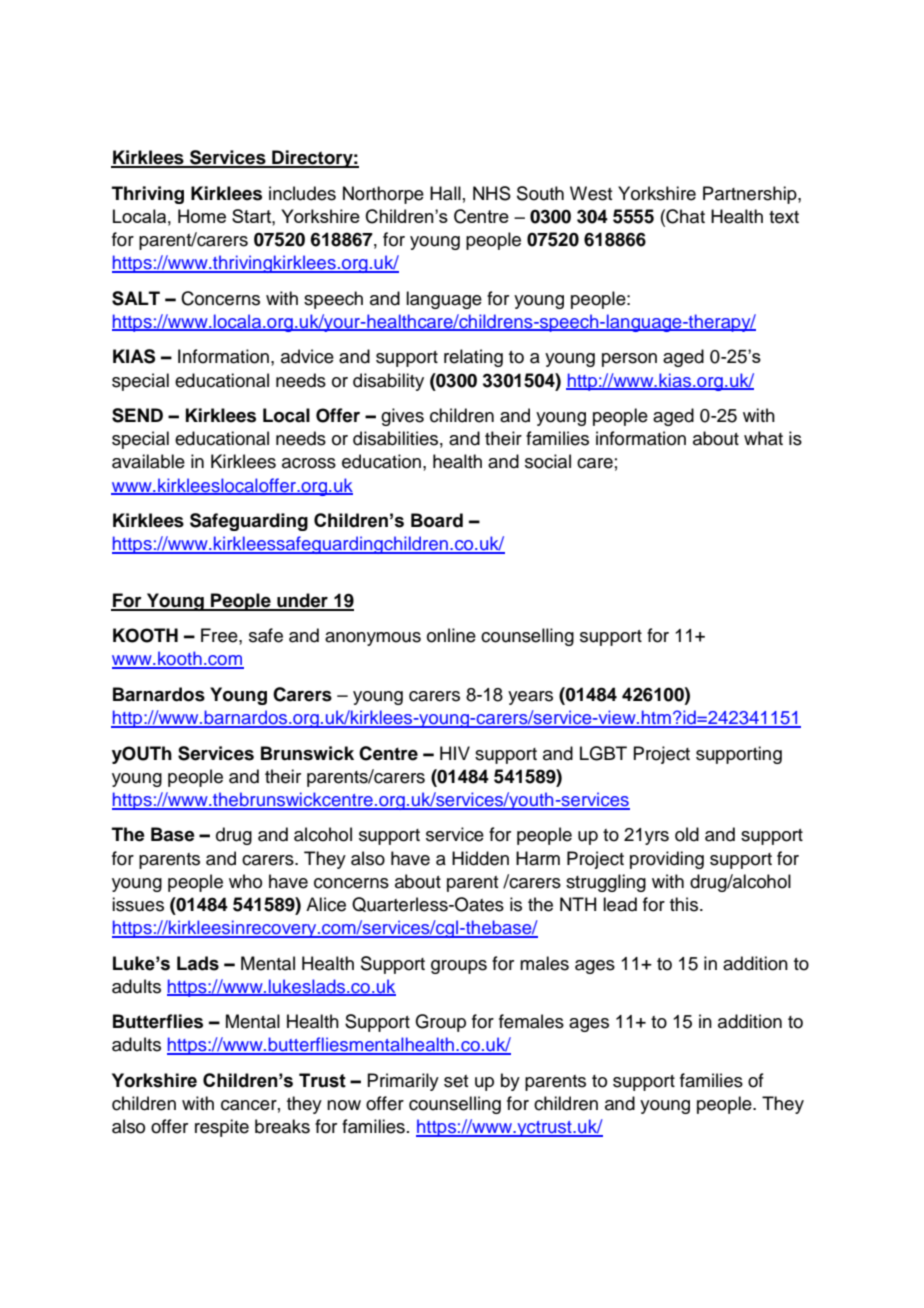 Image resolution: width=924 pixels, height=1308 pixels. What do you see at coordinates (148, 461) in the image?
I see `available` at bounding box center [148, 461].
